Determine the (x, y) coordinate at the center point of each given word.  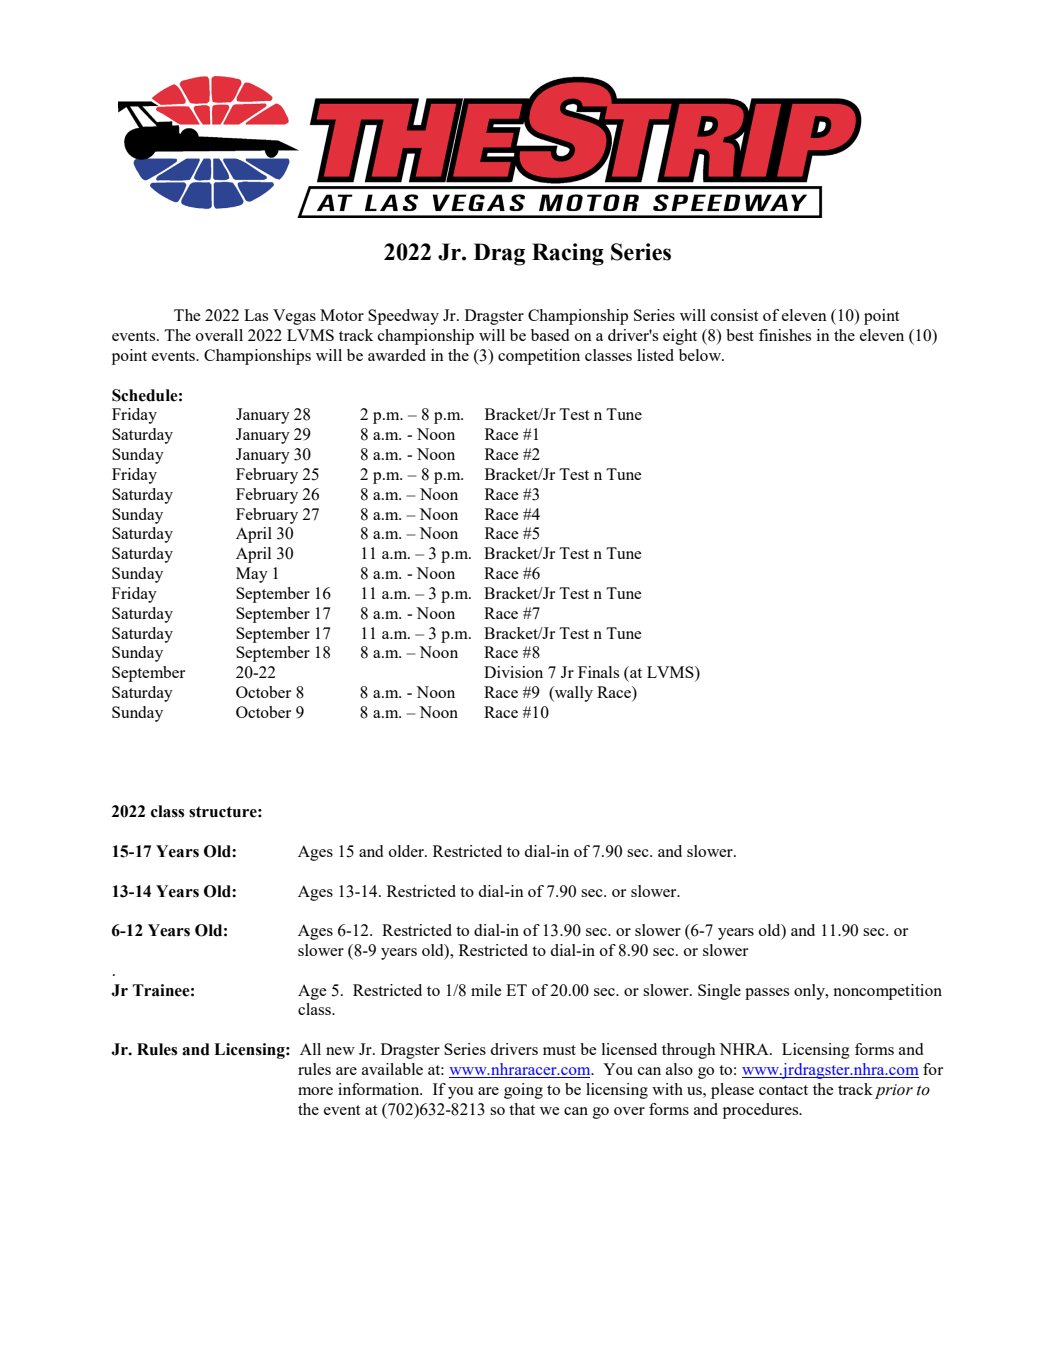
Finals (598, 672)
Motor (342, 315)
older (407, 851)
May (252, 575)
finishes (785, 335)
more (315, 1091)
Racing (568, 254)
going (523, 1091)
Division (513, 672)
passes (767, 994)
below (701, 355)
